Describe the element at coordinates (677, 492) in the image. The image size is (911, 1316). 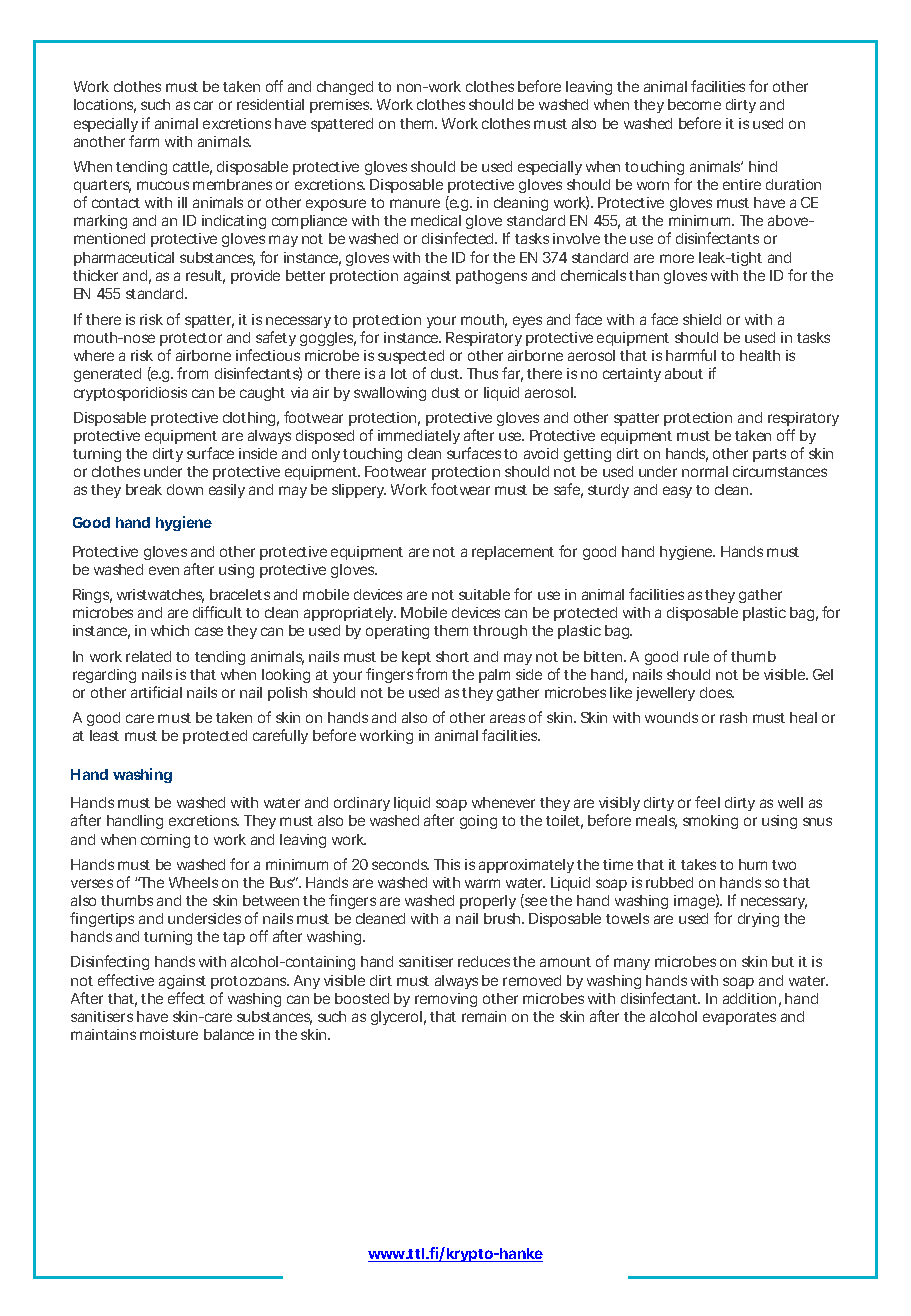
I see `easy` at that location.
